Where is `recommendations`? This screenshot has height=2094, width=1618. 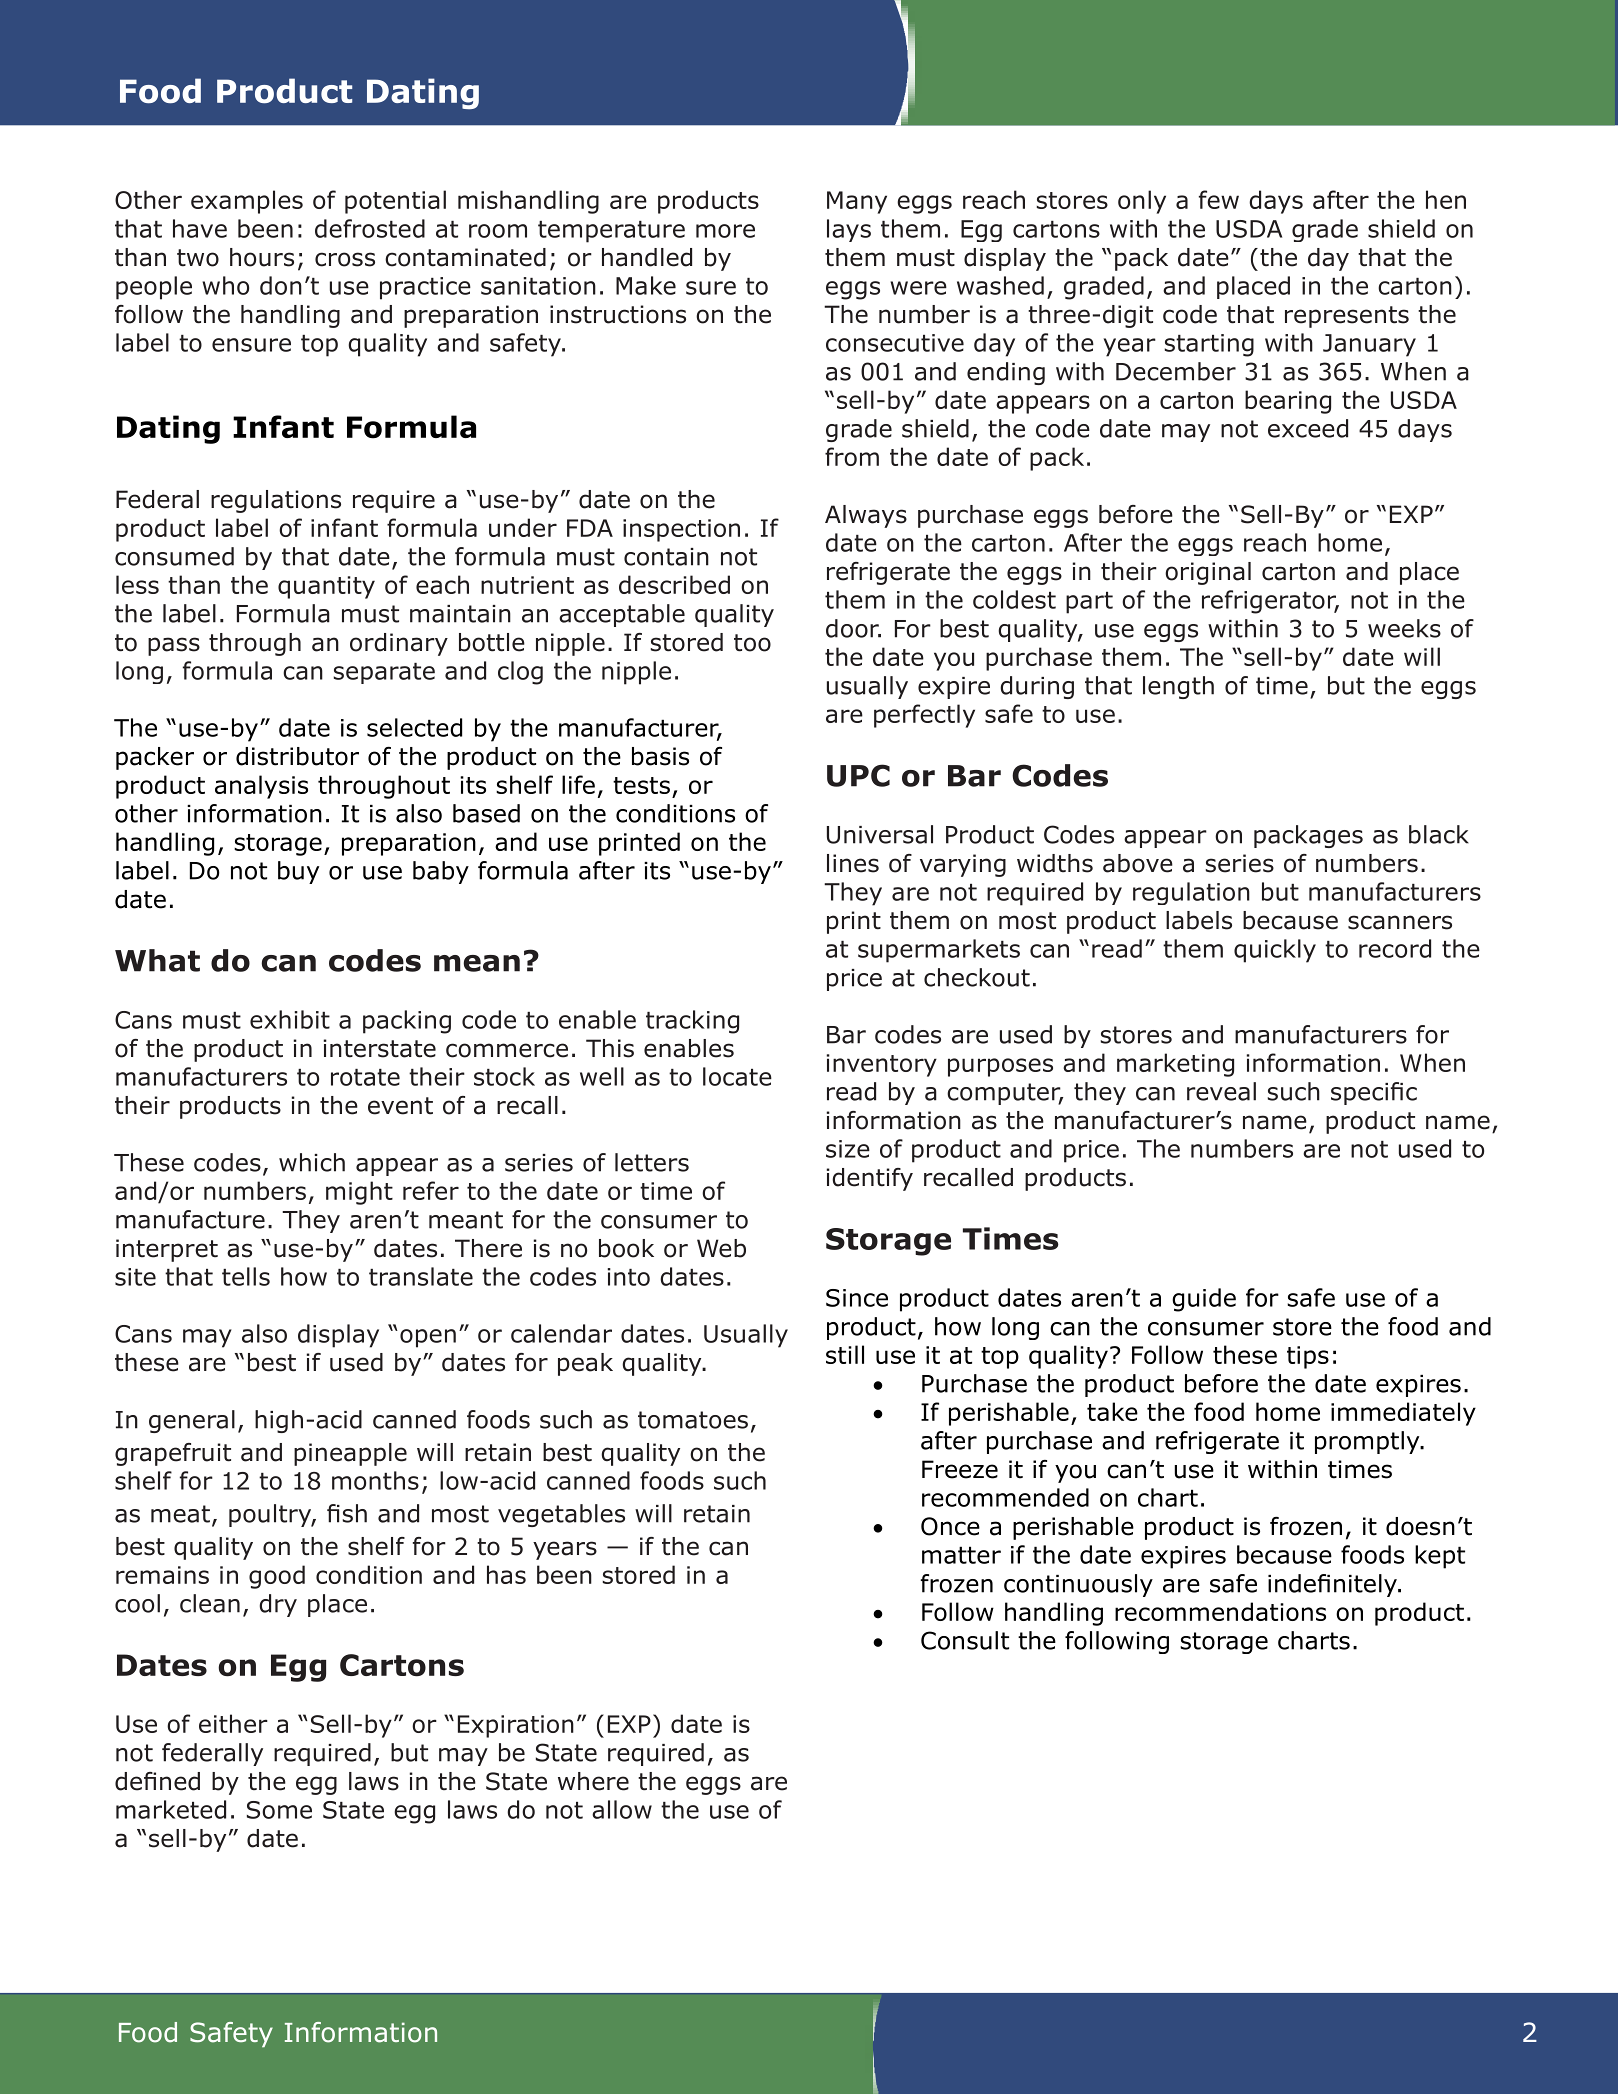 recommendations is located at coordinates (1220, 1611).
